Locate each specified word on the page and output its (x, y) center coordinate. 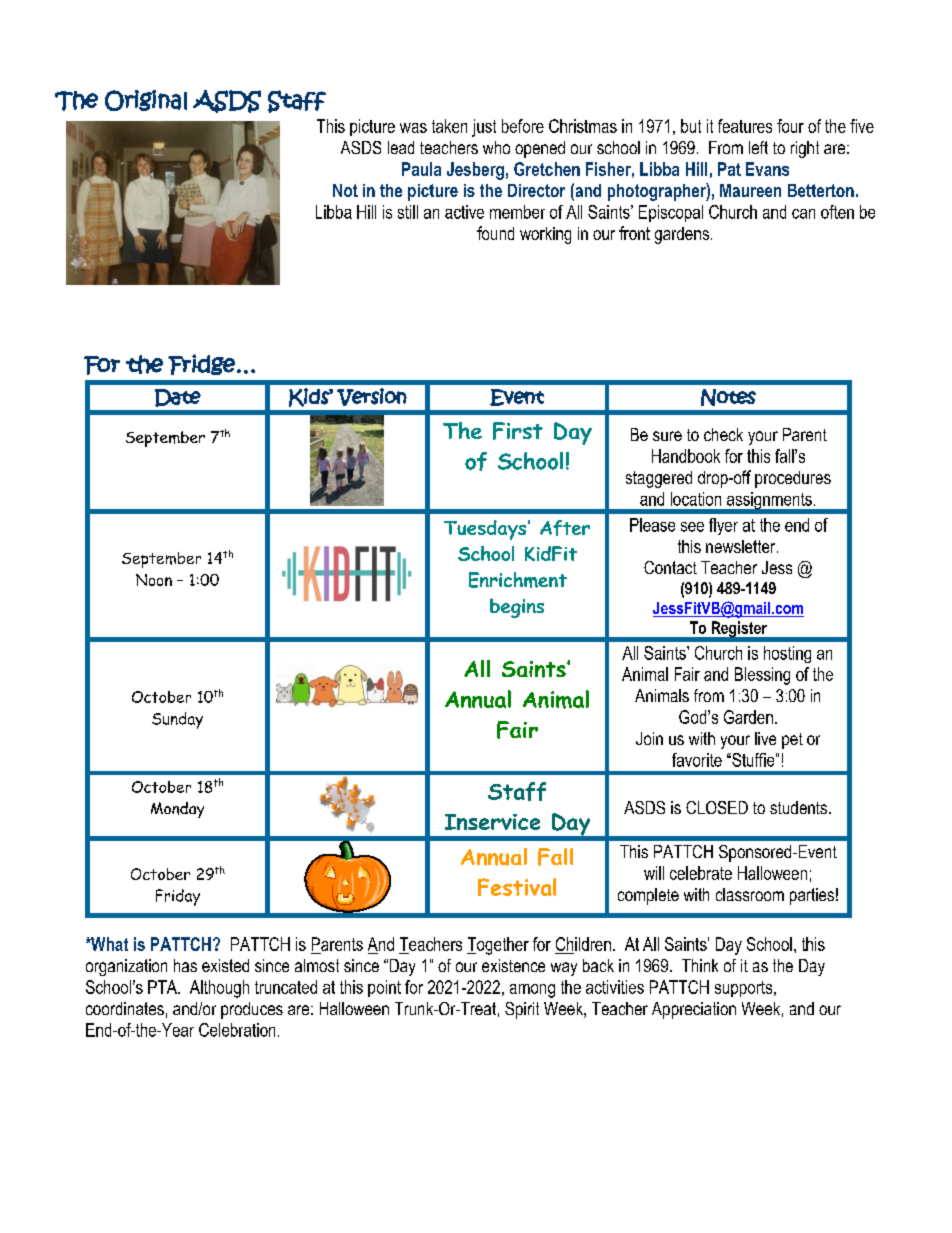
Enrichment (518, 580)
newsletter (742, 546)
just (484, 128)
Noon (154, 580)
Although (219, 989)
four (790, 126)
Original (146, 100)
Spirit (522, 1010)
